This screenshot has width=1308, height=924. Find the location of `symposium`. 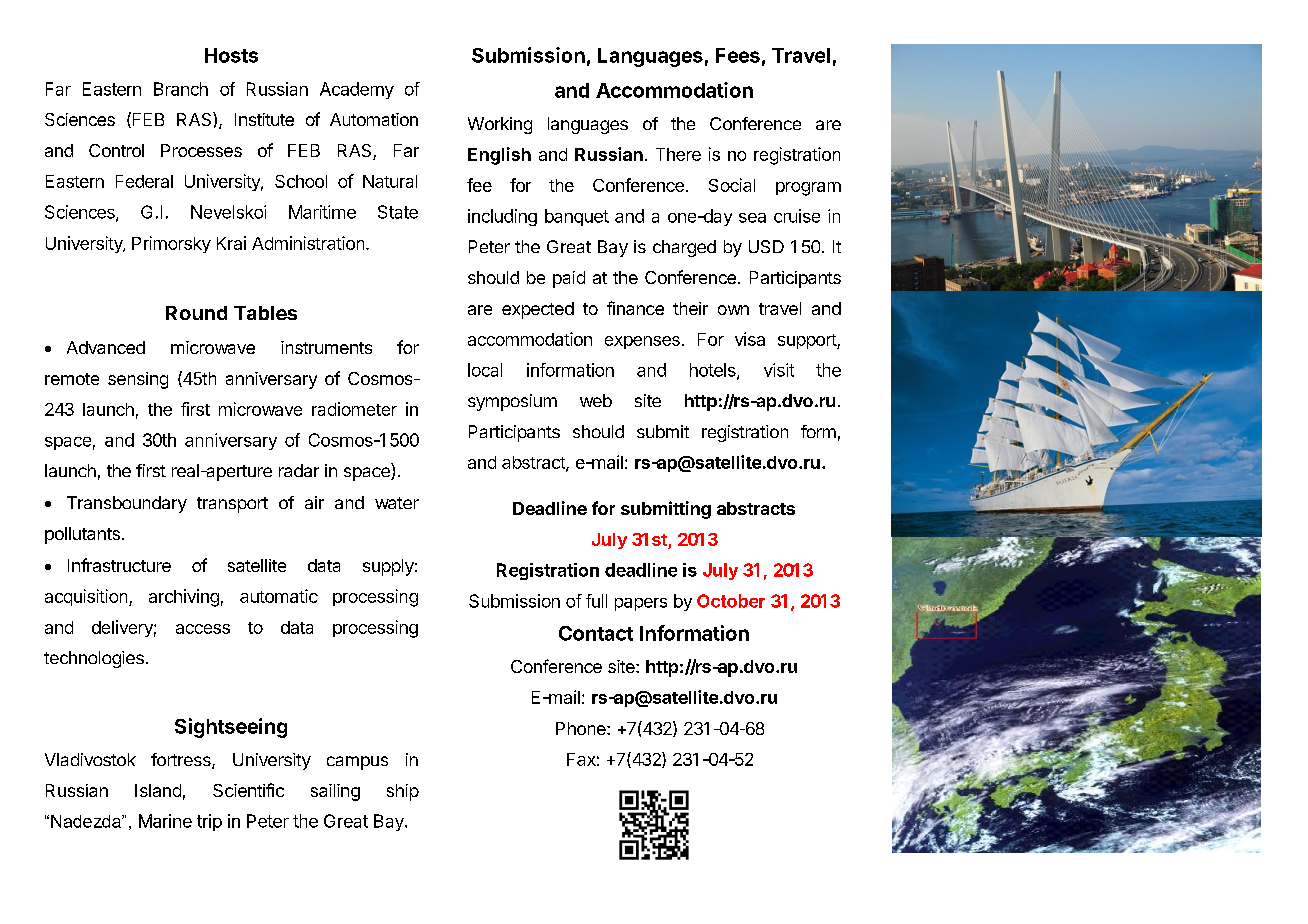

symposium is located at coordinates (512, 402).
